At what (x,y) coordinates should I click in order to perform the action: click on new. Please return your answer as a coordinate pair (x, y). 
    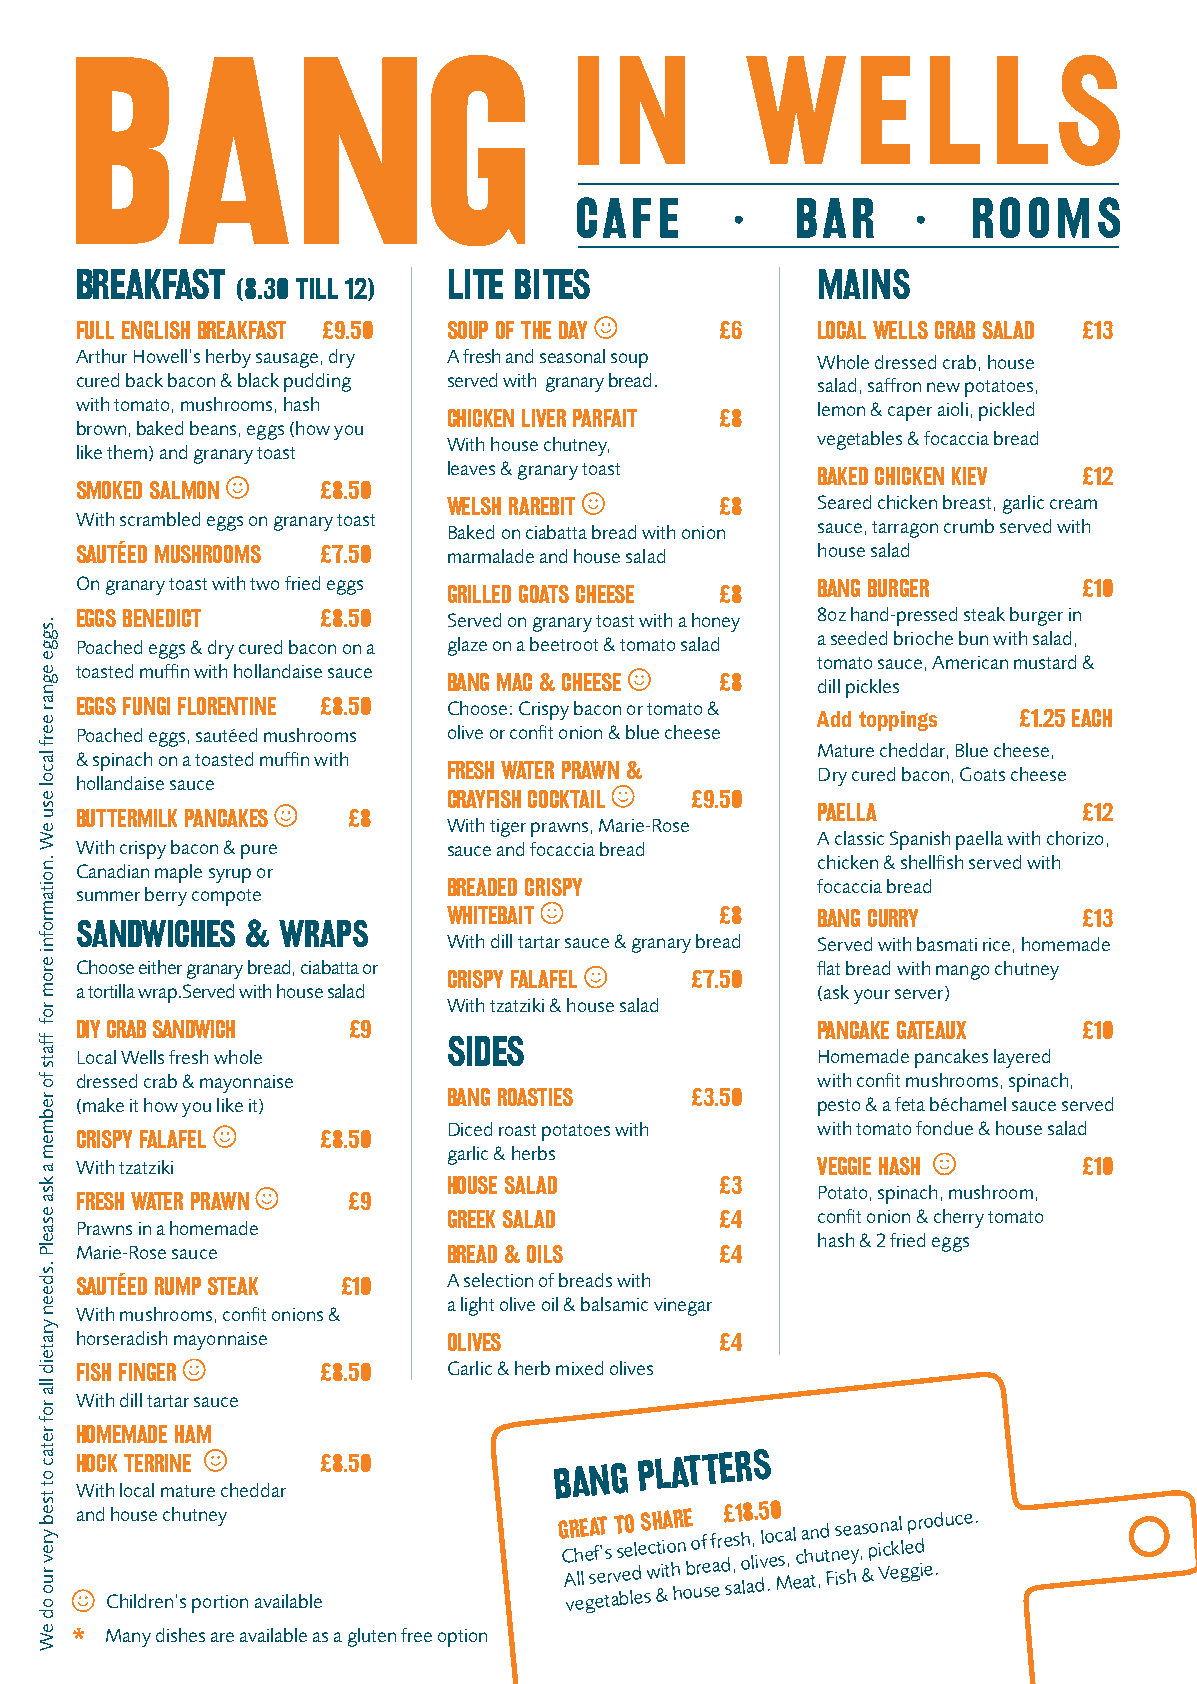
    Looking at the image, I should click on (943, 387).
